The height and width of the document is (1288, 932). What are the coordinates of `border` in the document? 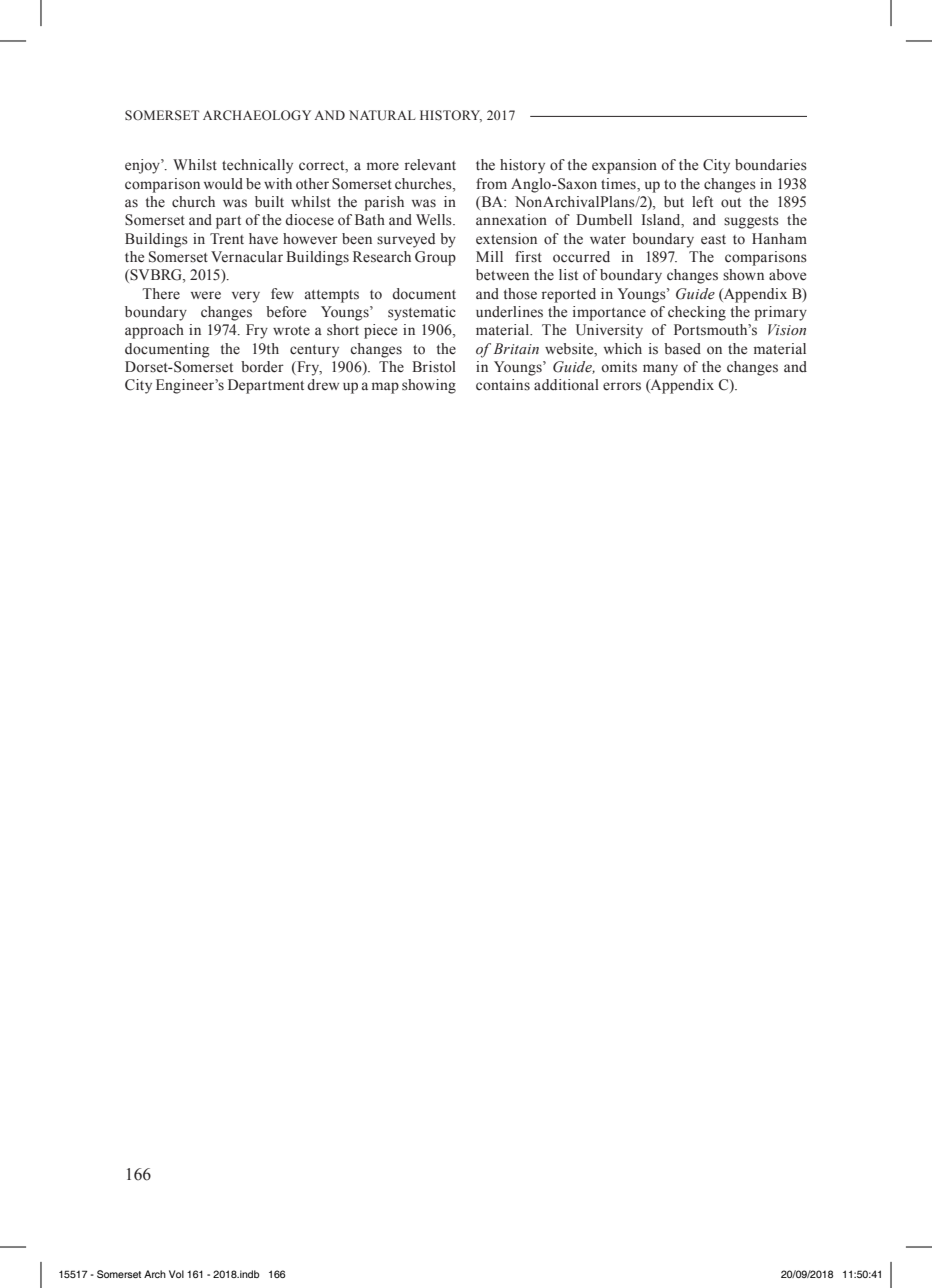 It's located at (262, 367).
